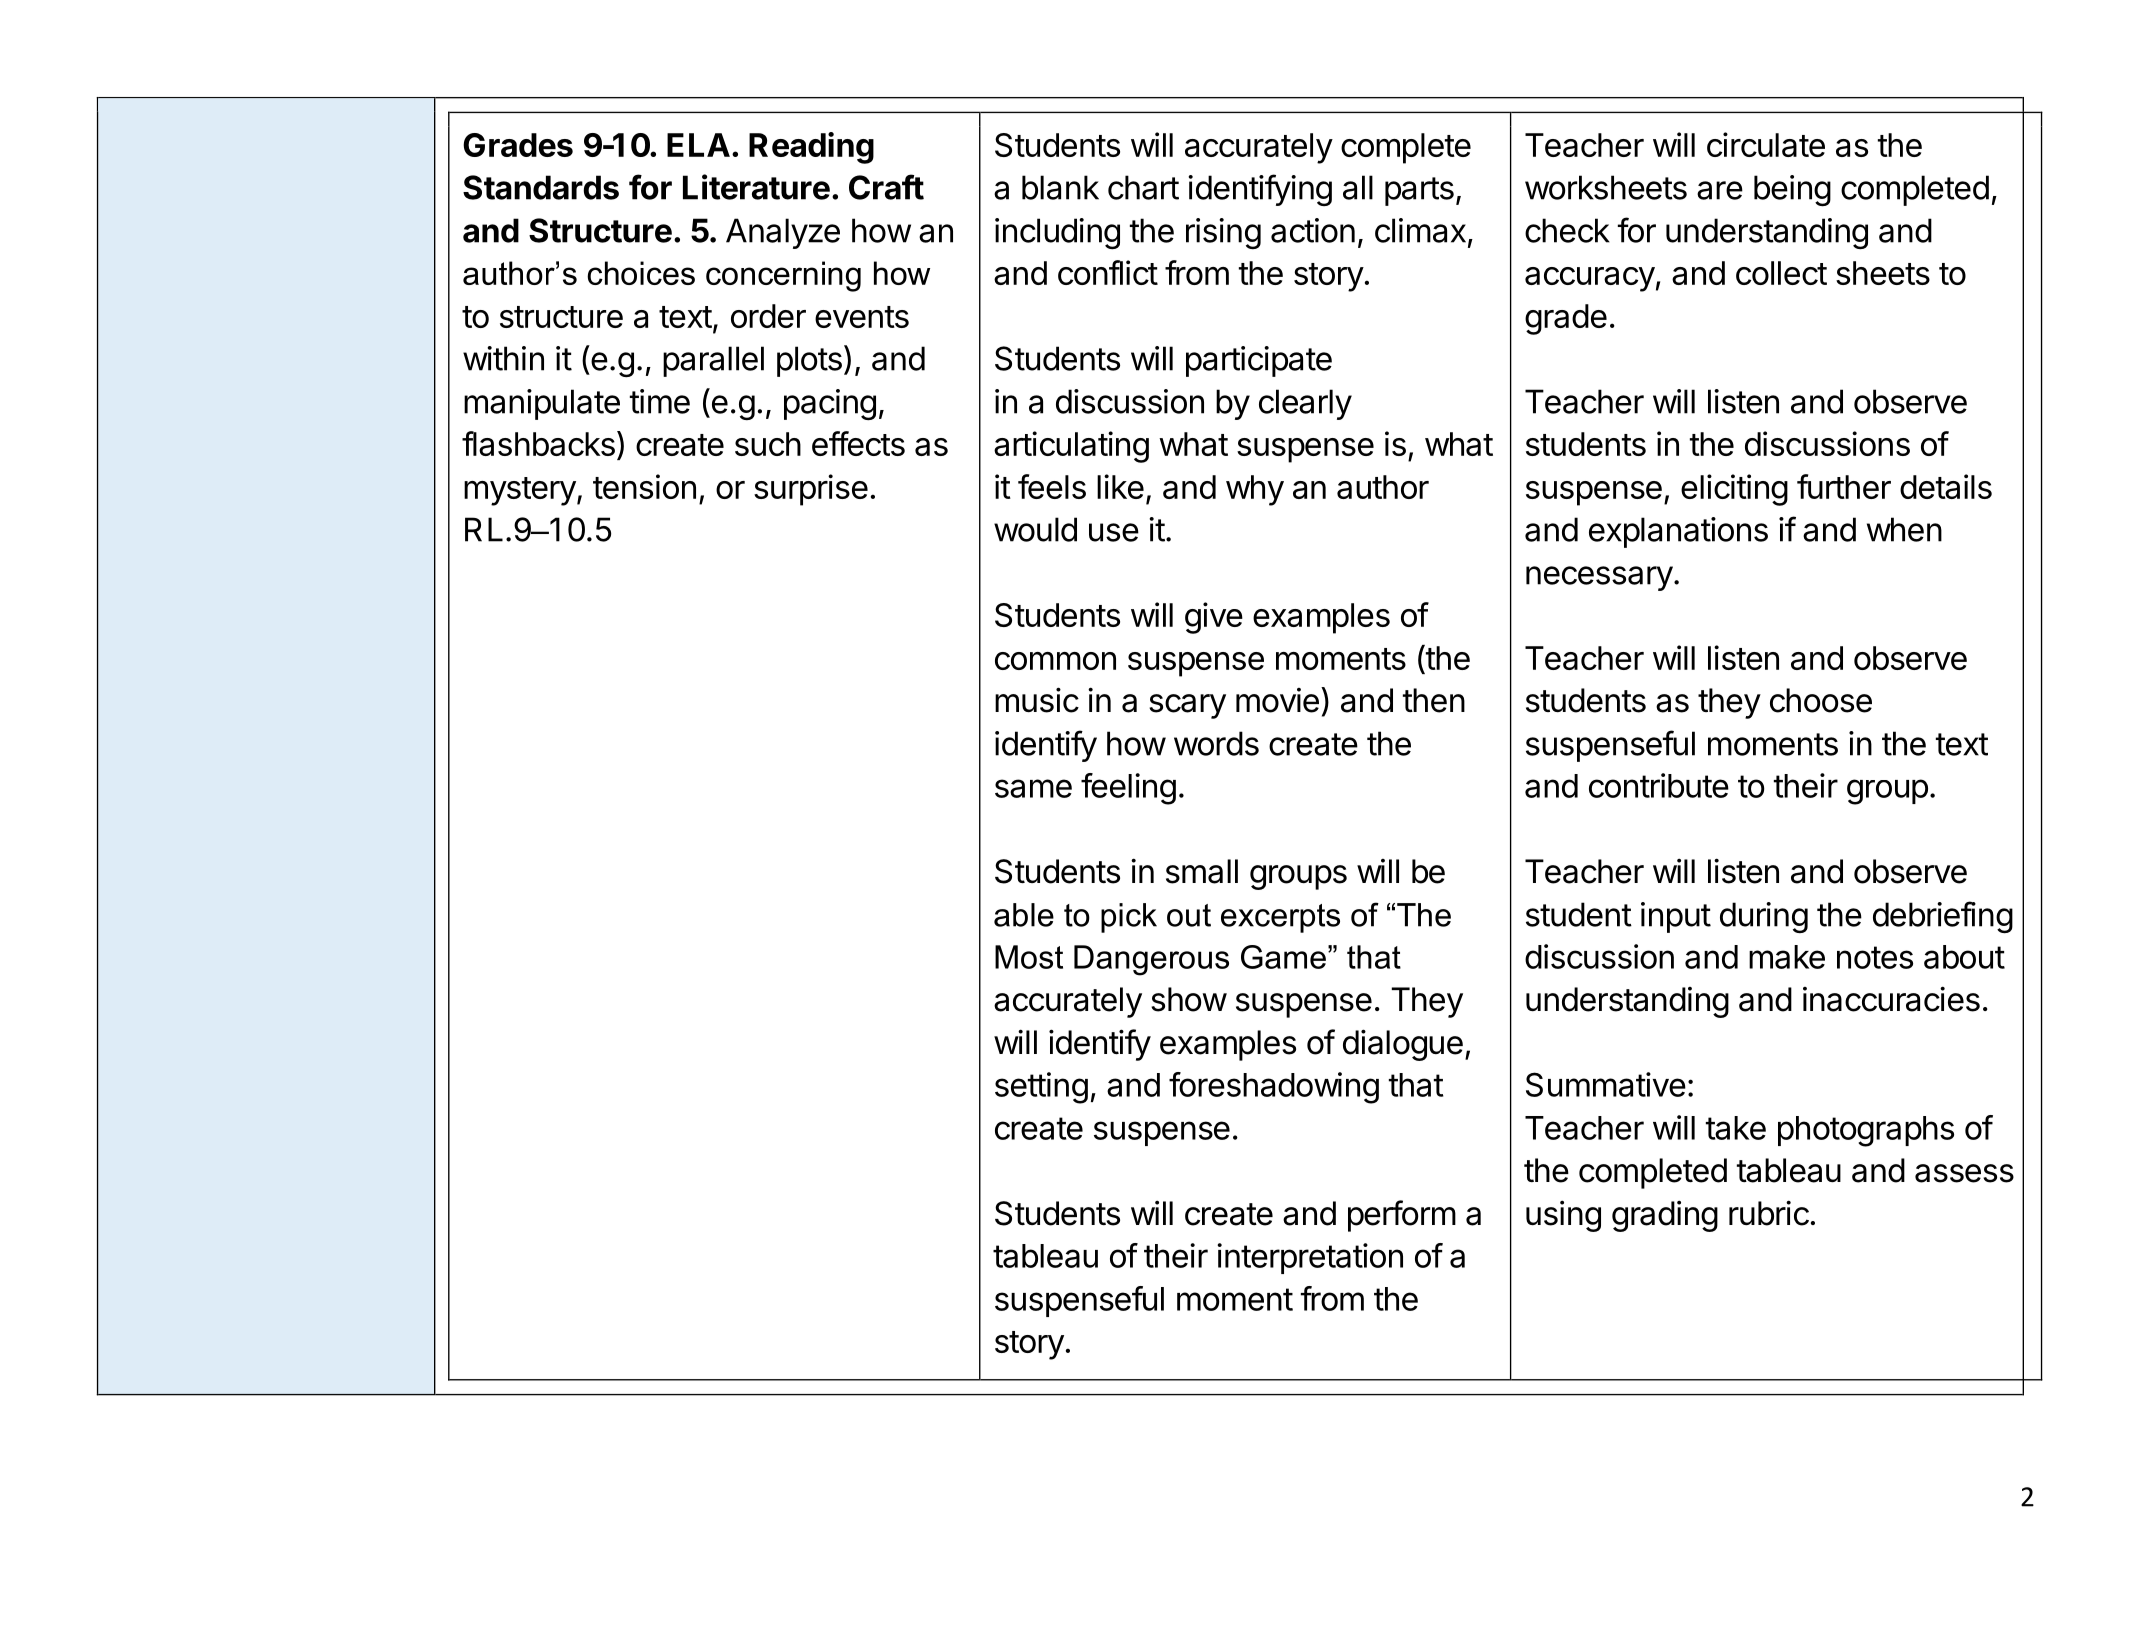 This screenshot has width=2131, height=1647. Describe the element at coordinates (756, 187) in the screenshot. I see `Literature` at that location.
